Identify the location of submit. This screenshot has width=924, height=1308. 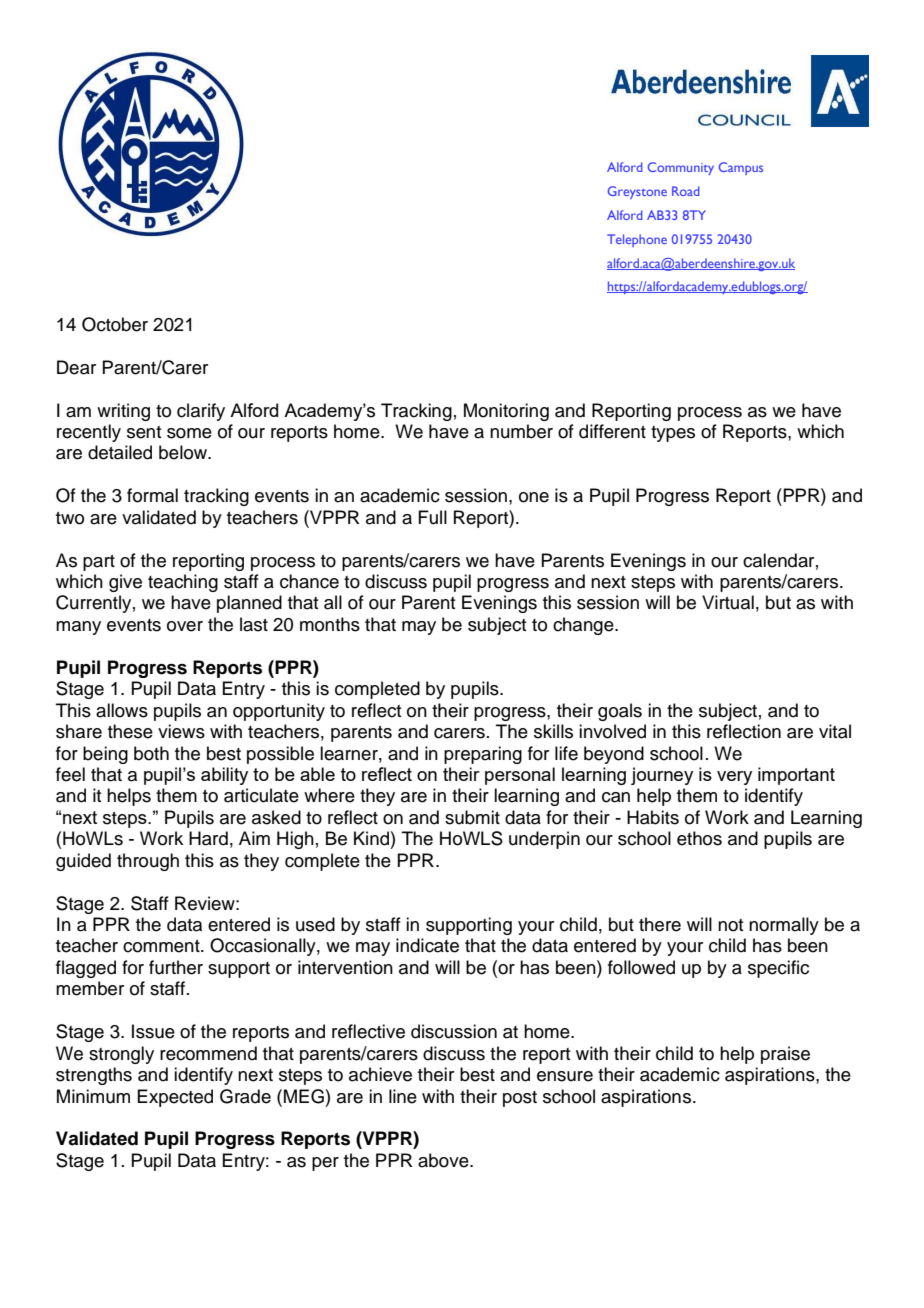
(472, 817).
